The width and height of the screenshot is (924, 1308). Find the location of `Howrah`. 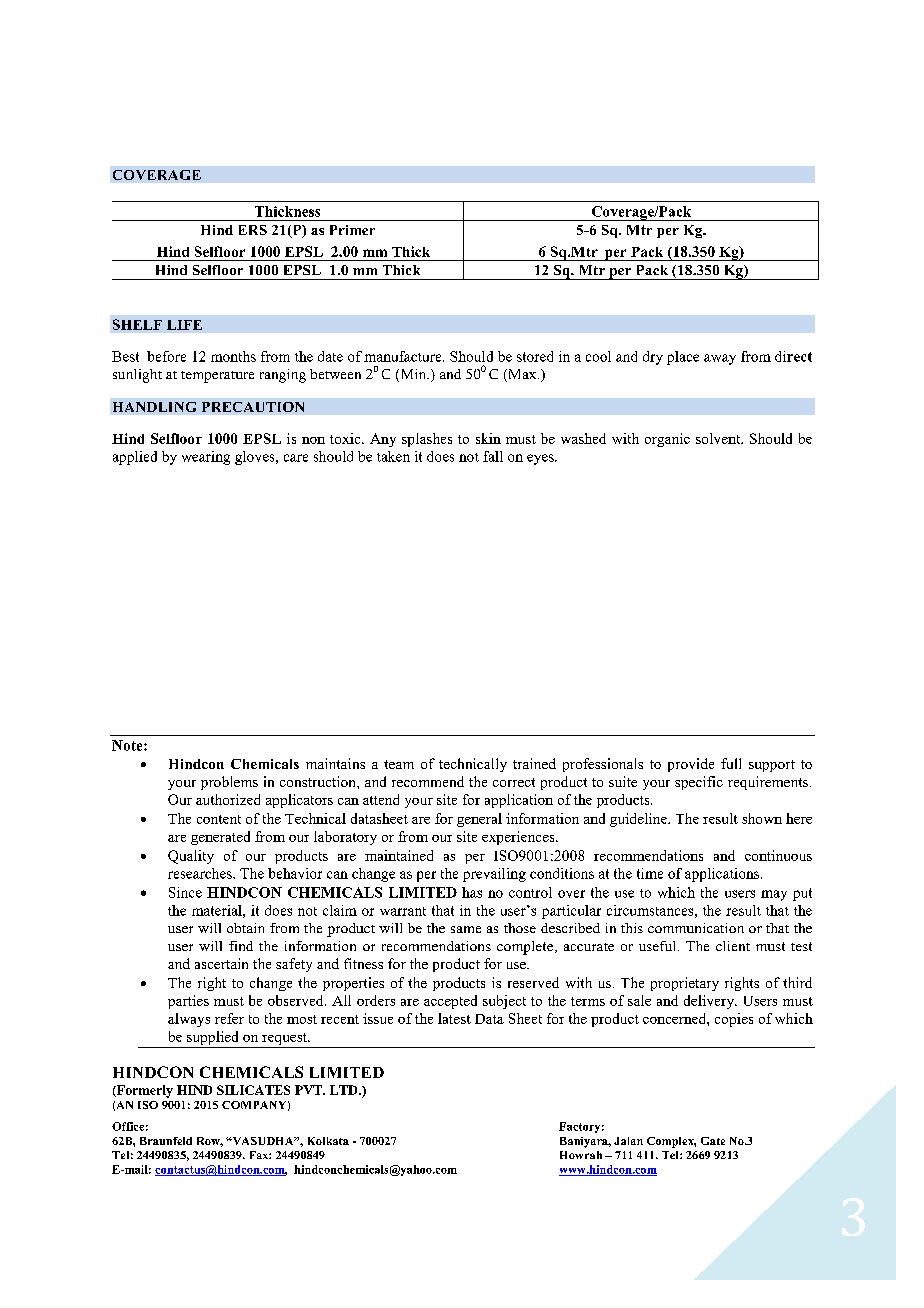

Howrah is located at coordinates (581, 1155).
